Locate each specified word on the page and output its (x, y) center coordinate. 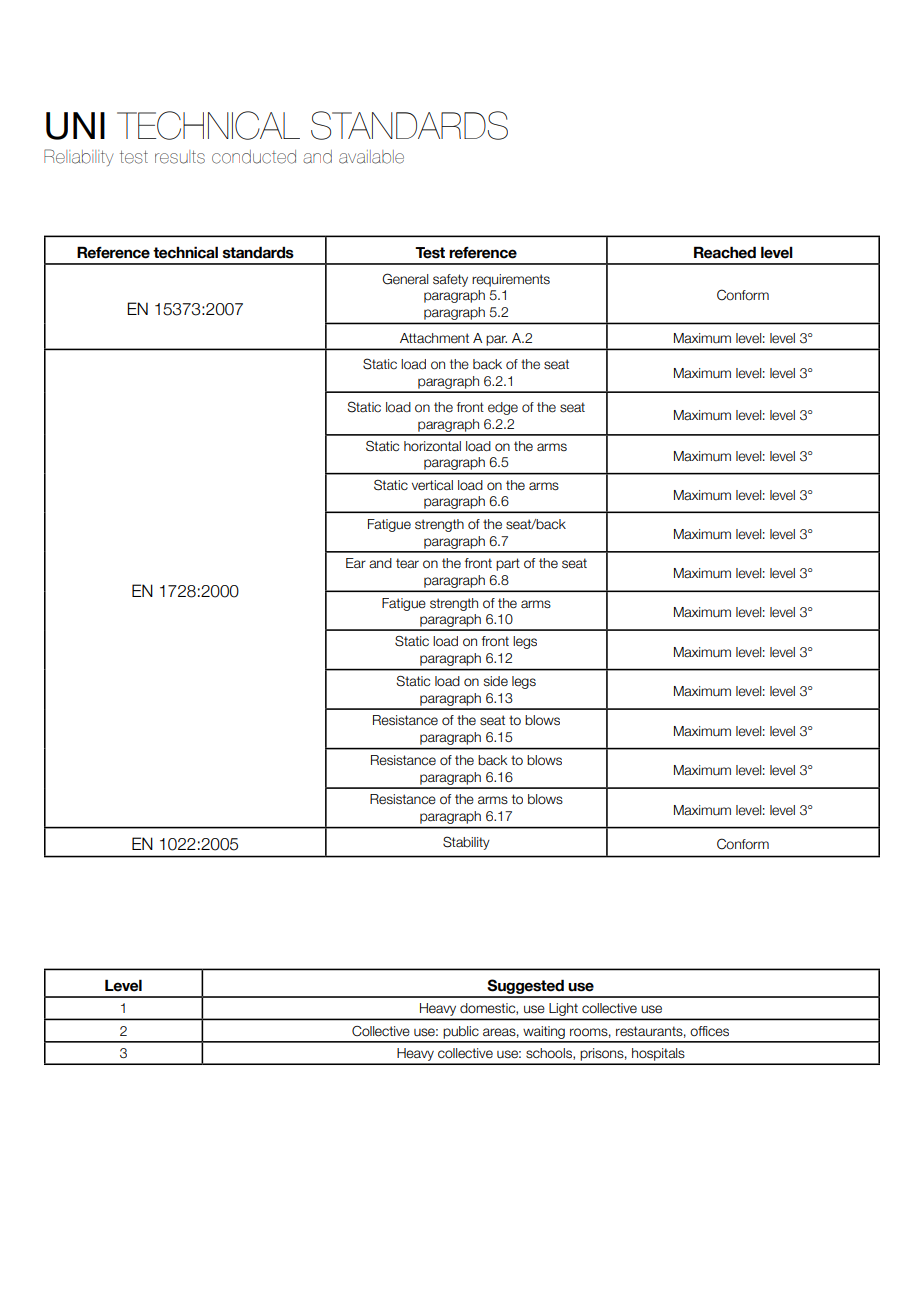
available (371, 157)
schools (550, 1054)
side (496, 681)
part (508, 564)
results (180, 157)
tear (407, 563)
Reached (725, 252)
